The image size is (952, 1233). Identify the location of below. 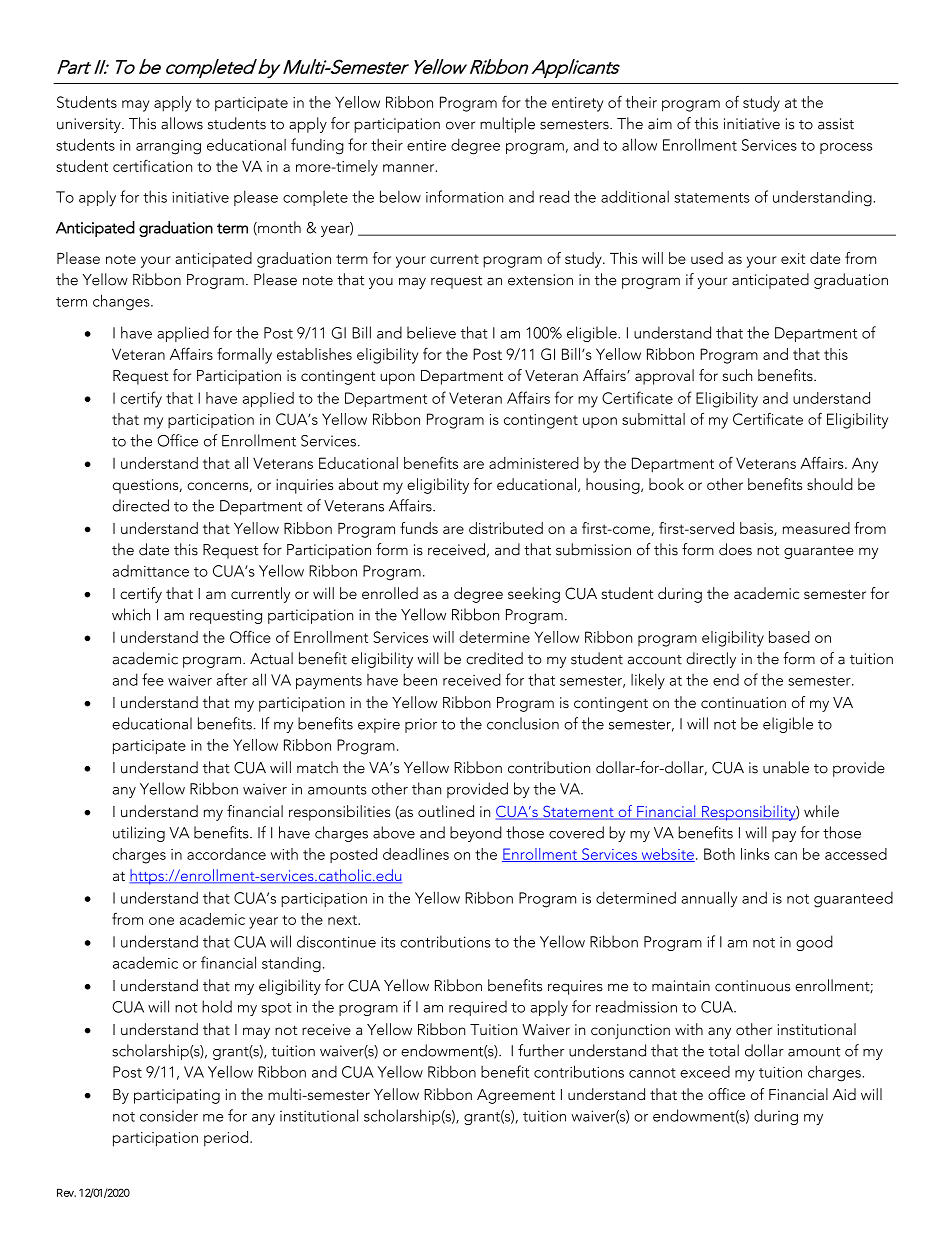
(400, 196).
